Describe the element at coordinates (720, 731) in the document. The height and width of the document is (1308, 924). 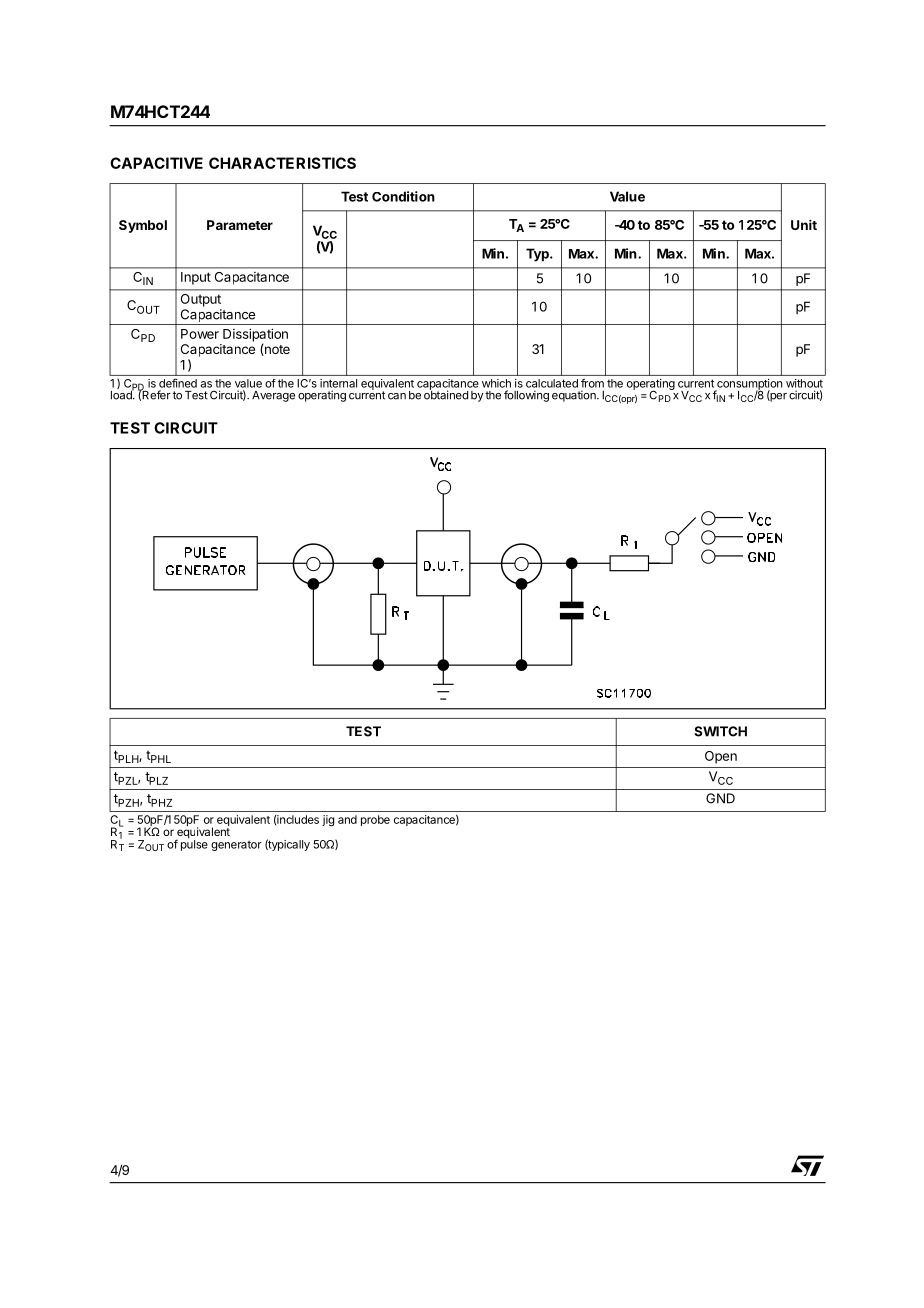
I see `SWITCH` at that location.
